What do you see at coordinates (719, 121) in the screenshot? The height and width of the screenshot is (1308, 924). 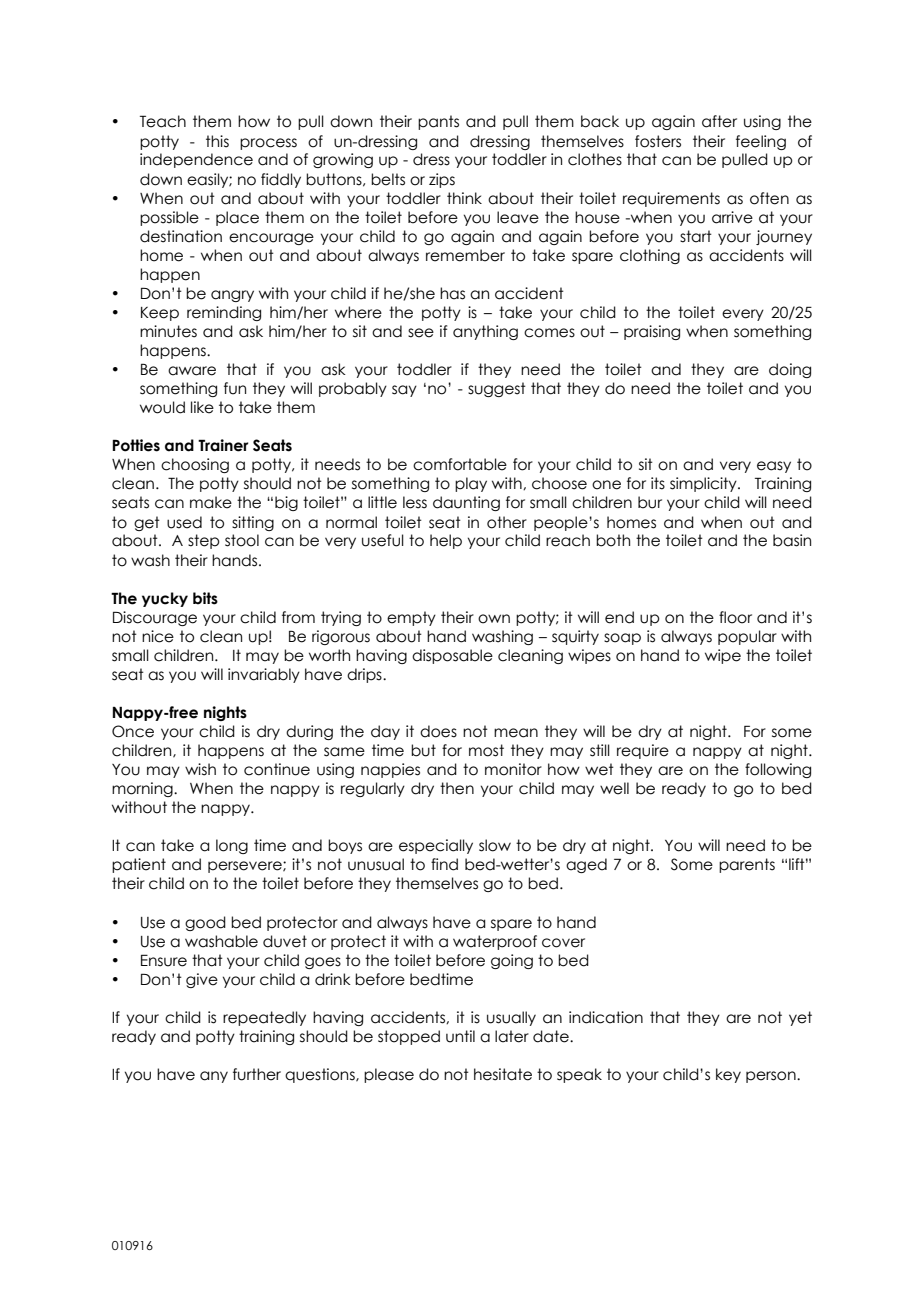 I see `after` at bounding box center [719, 121].
